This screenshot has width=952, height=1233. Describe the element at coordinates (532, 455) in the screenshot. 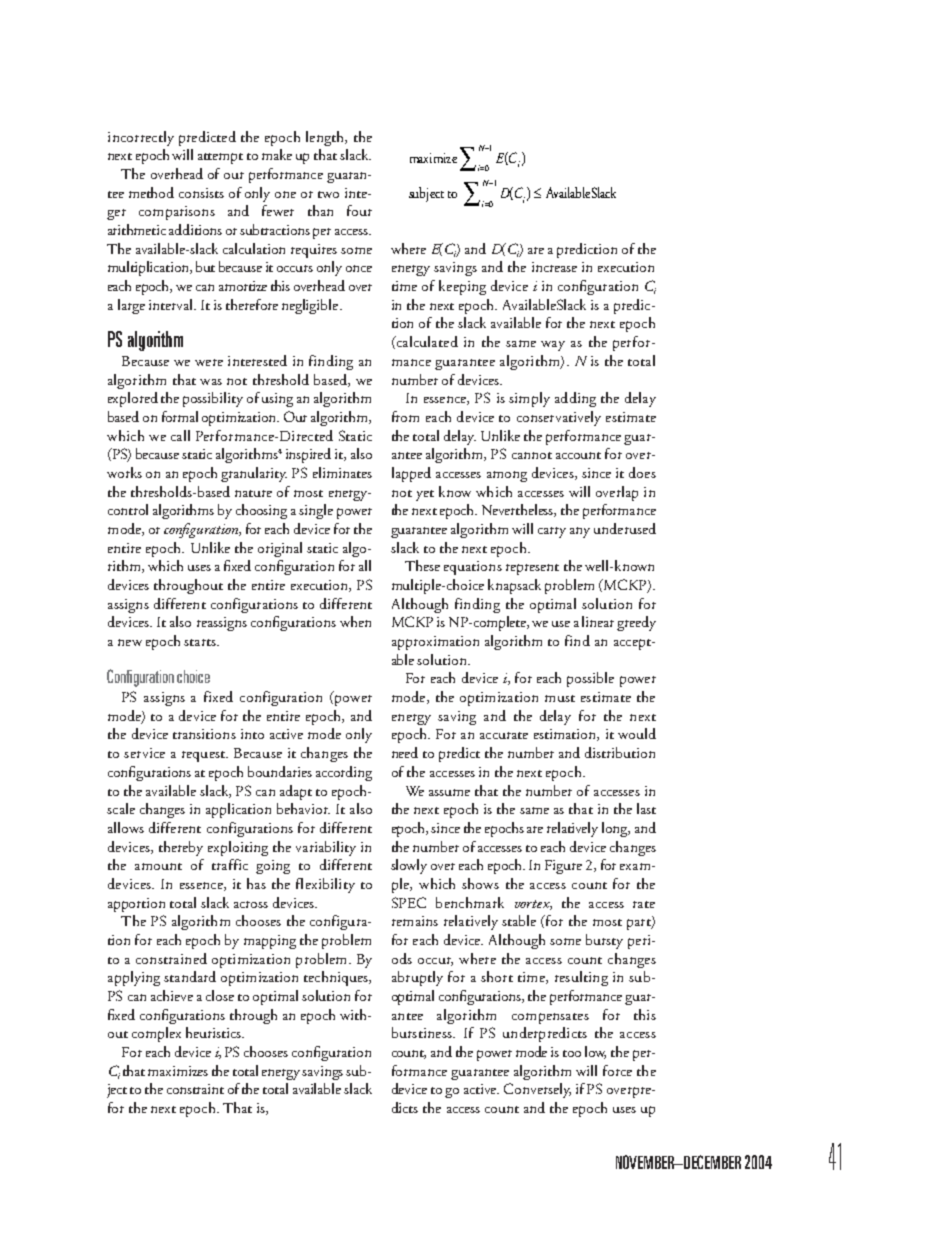

I see `cannot` at that location.
